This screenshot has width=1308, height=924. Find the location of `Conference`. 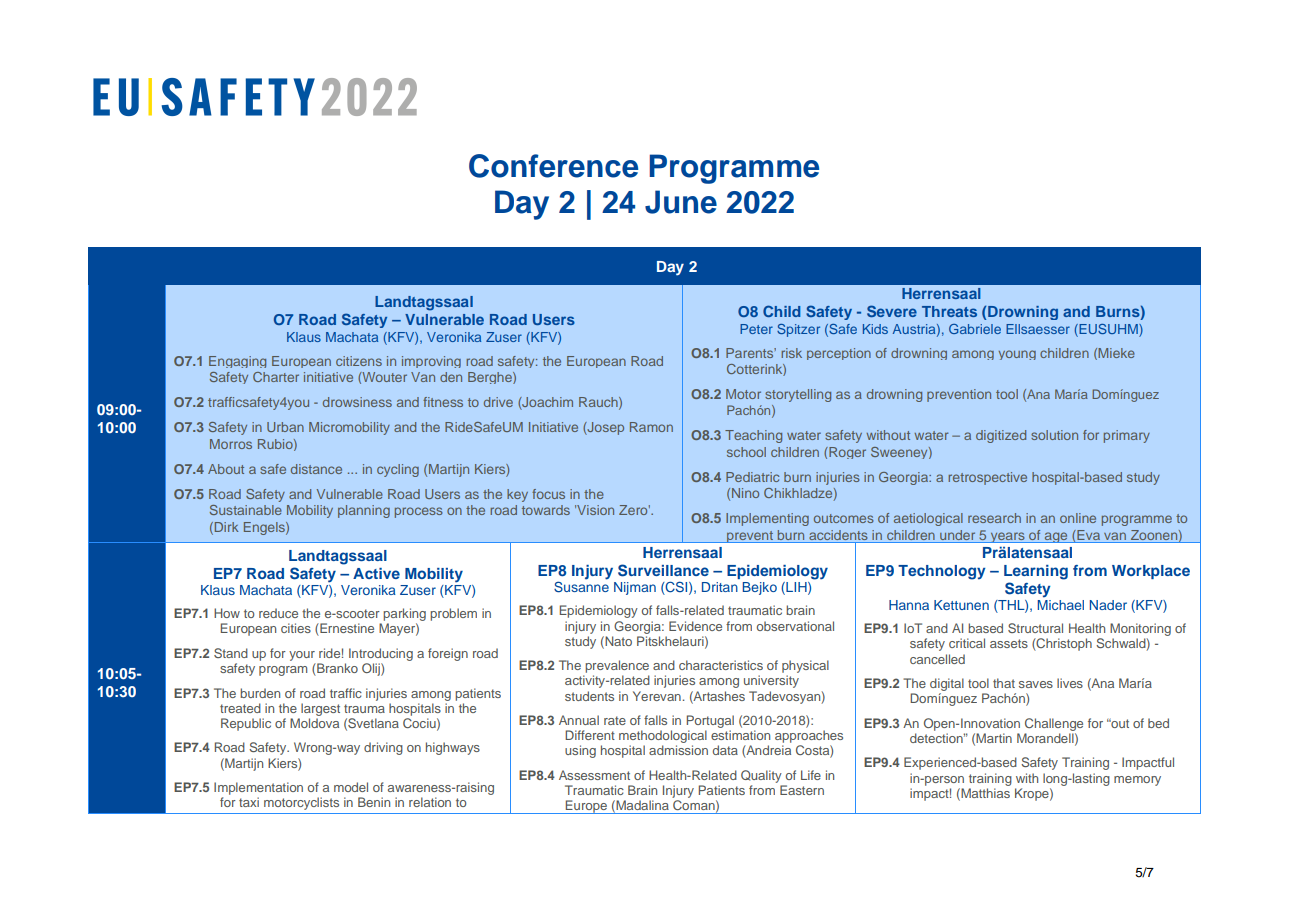

Conference is located at coordinates (553, 166).
